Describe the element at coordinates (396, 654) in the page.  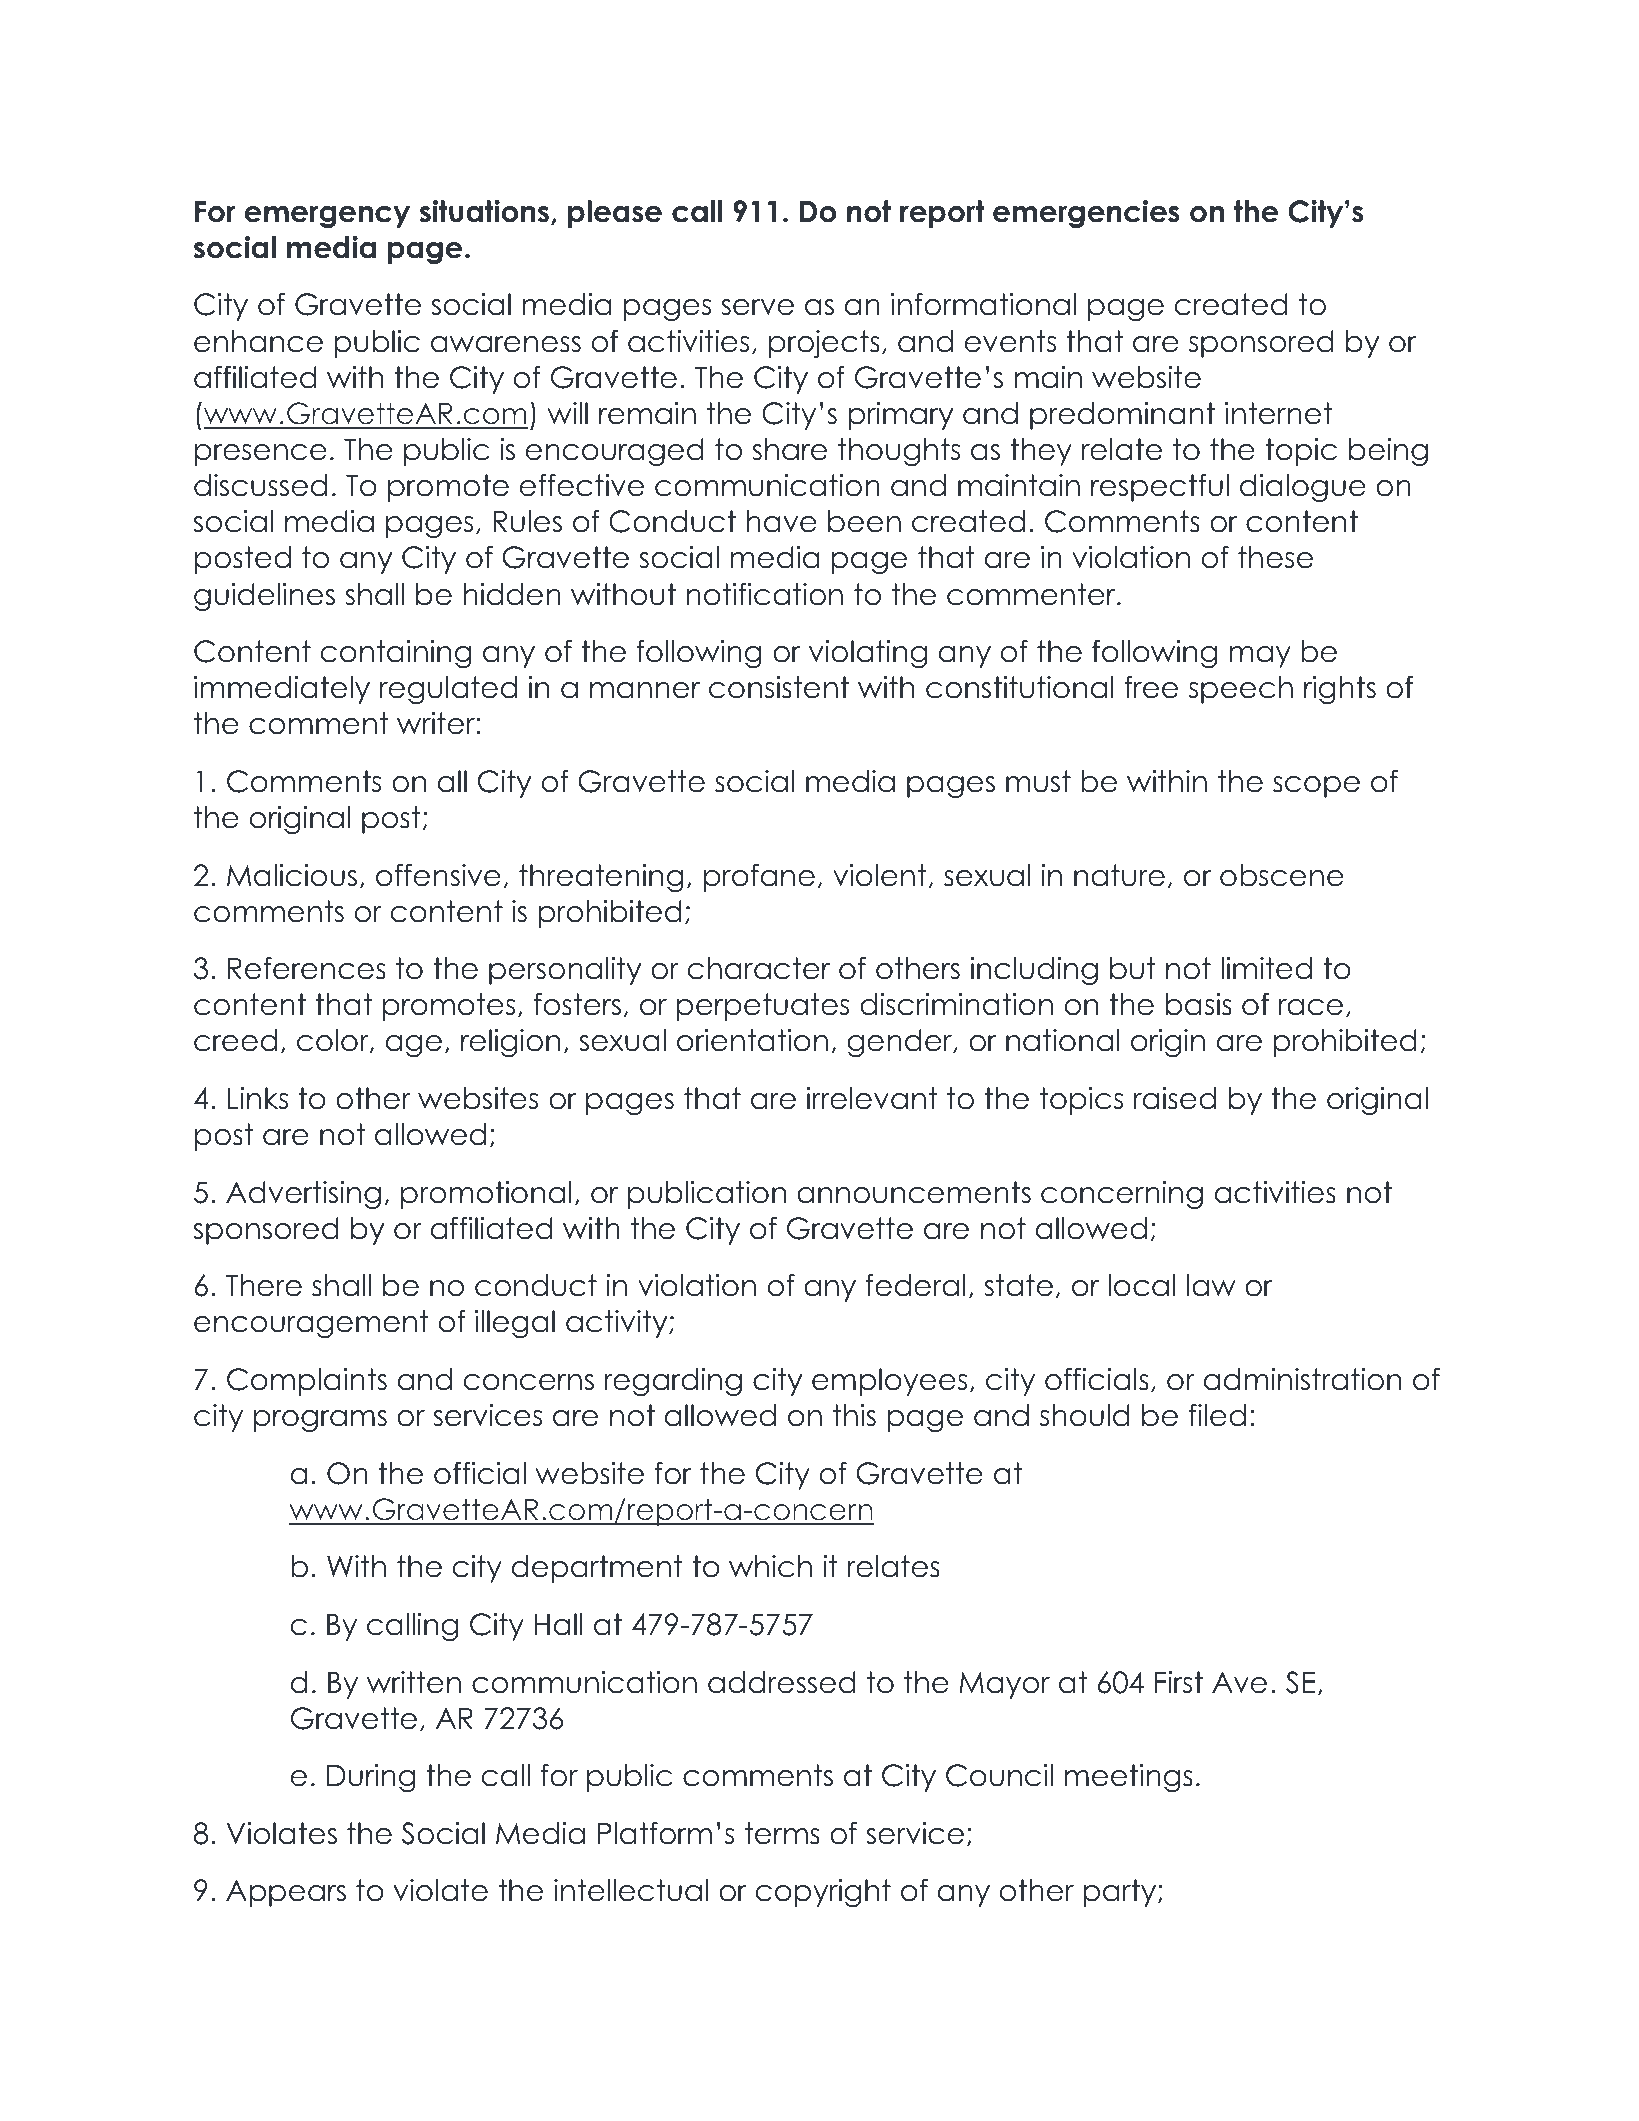
I see `containing` at that location.
